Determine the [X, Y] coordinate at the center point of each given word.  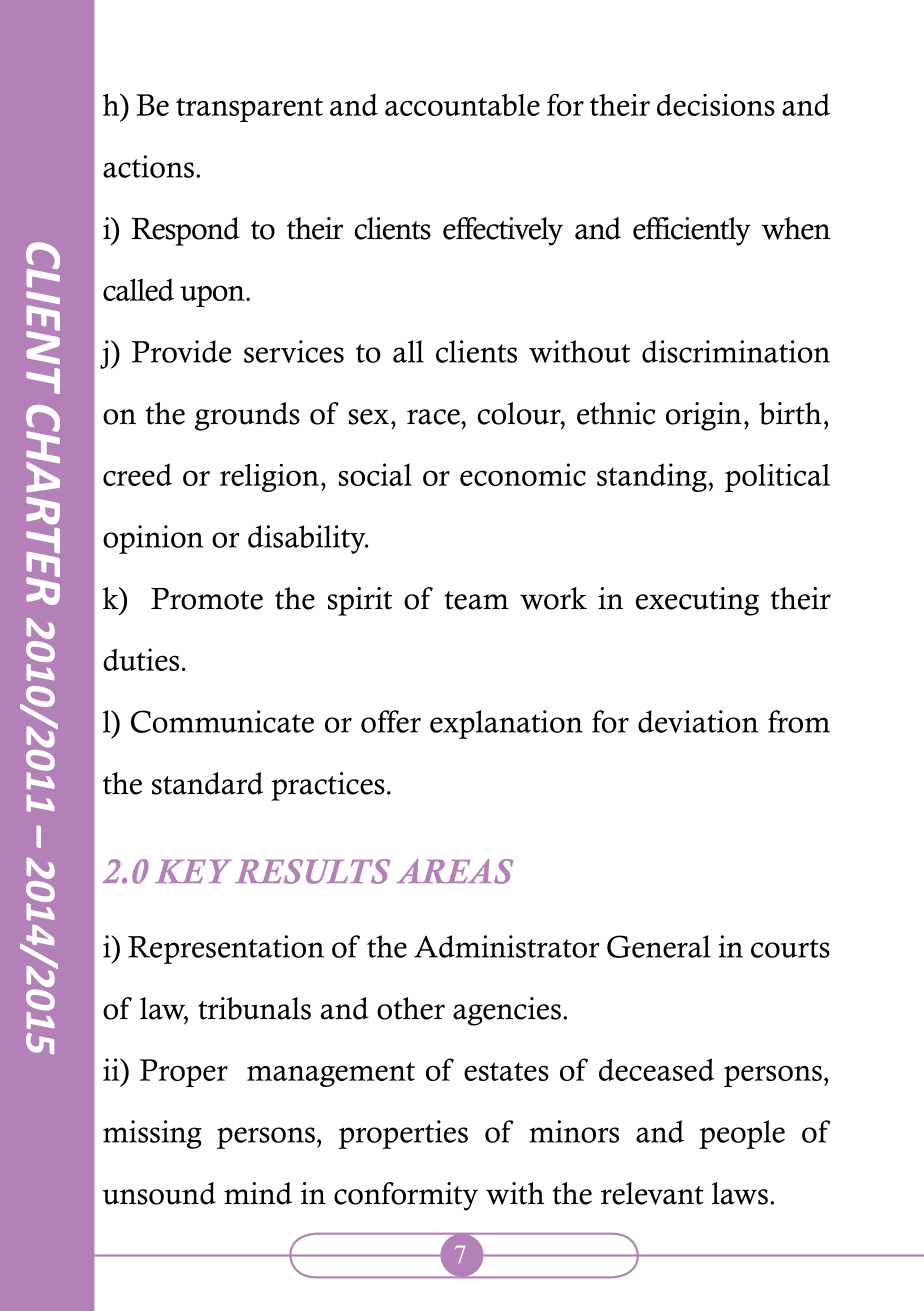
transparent [249, 110]
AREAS [455, 871]
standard [207, 783]
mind [258, 1193]
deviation [698, 721]
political [777, 478]
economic [523, 474]
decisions [716, 105]
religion [269, 478]
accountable [462, 105]
